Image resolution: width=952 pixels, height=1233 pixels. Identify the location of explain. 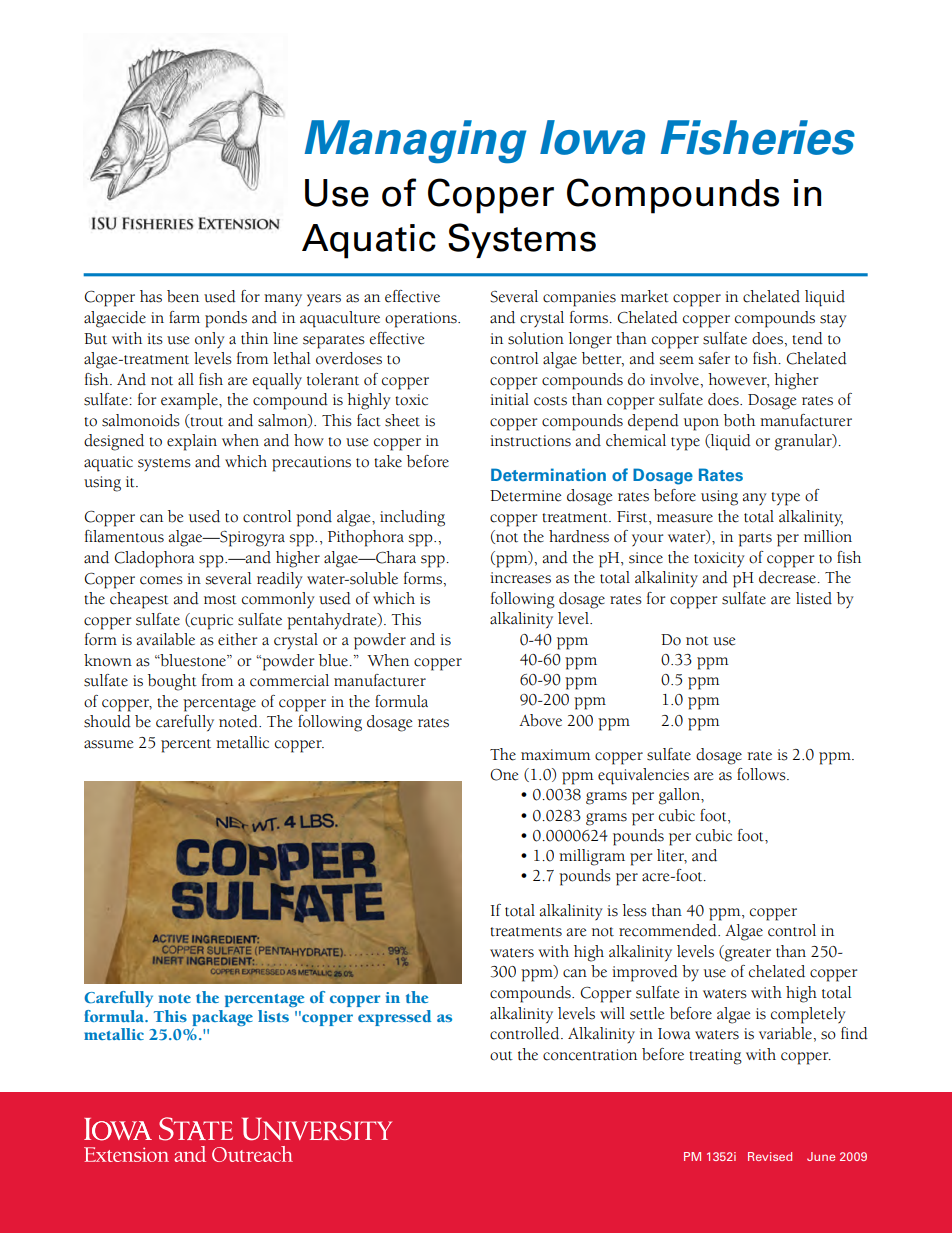
(192, 442).
